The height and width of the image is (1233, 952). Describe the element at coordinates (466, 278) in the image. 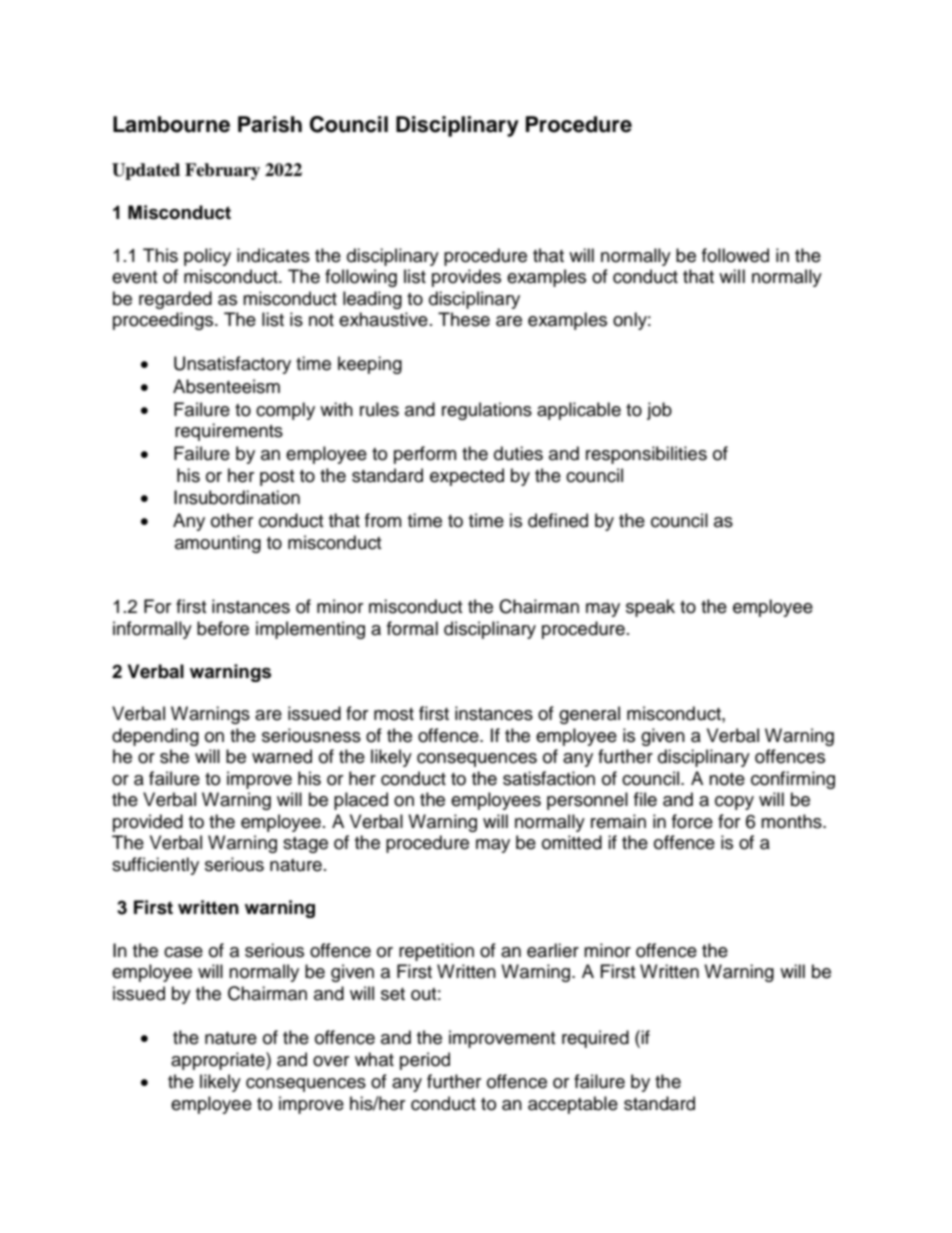

I see `provides` at that location.
